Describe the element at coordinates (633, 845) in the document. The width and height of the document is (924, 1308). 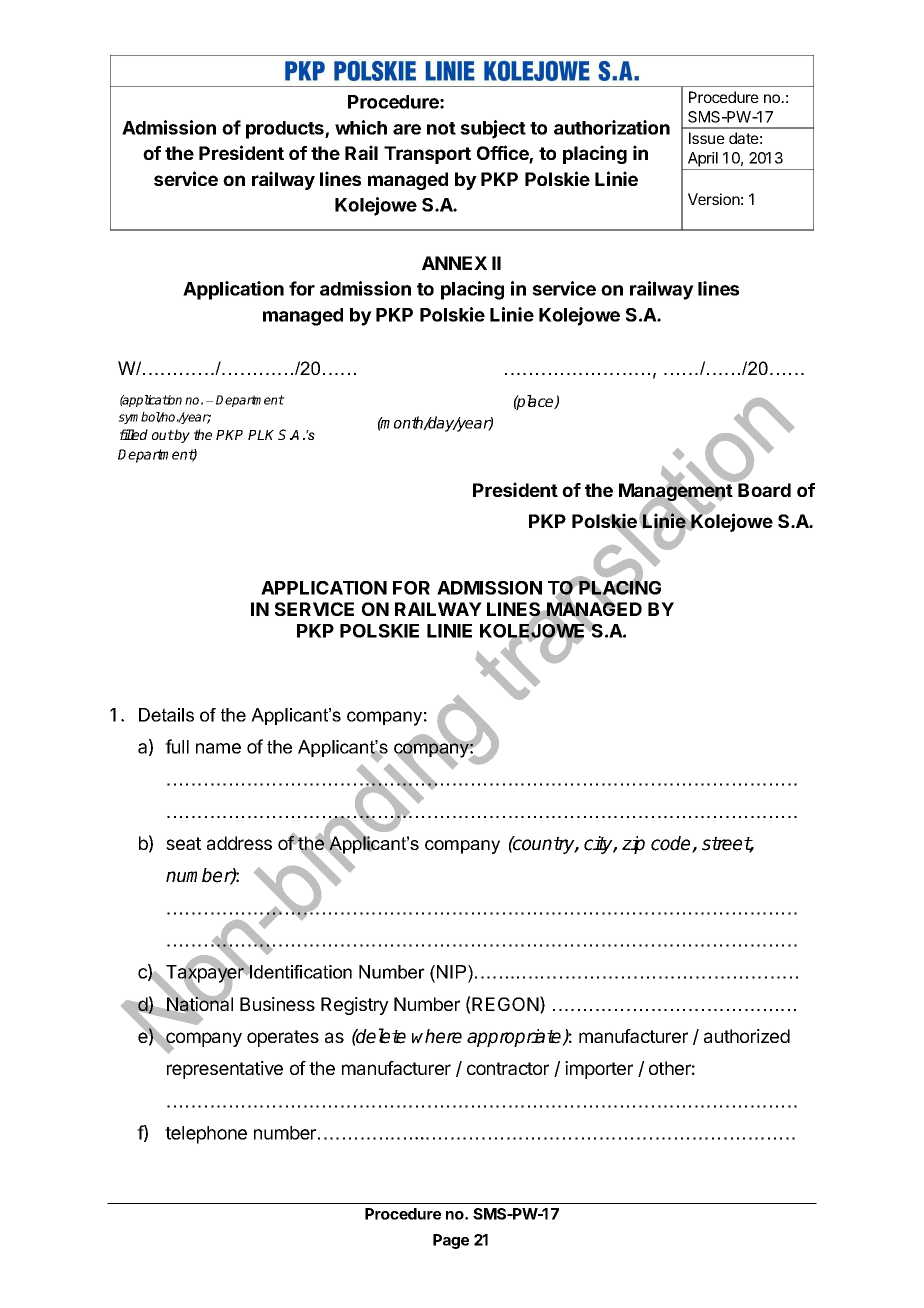
I see `zip` at that location.
